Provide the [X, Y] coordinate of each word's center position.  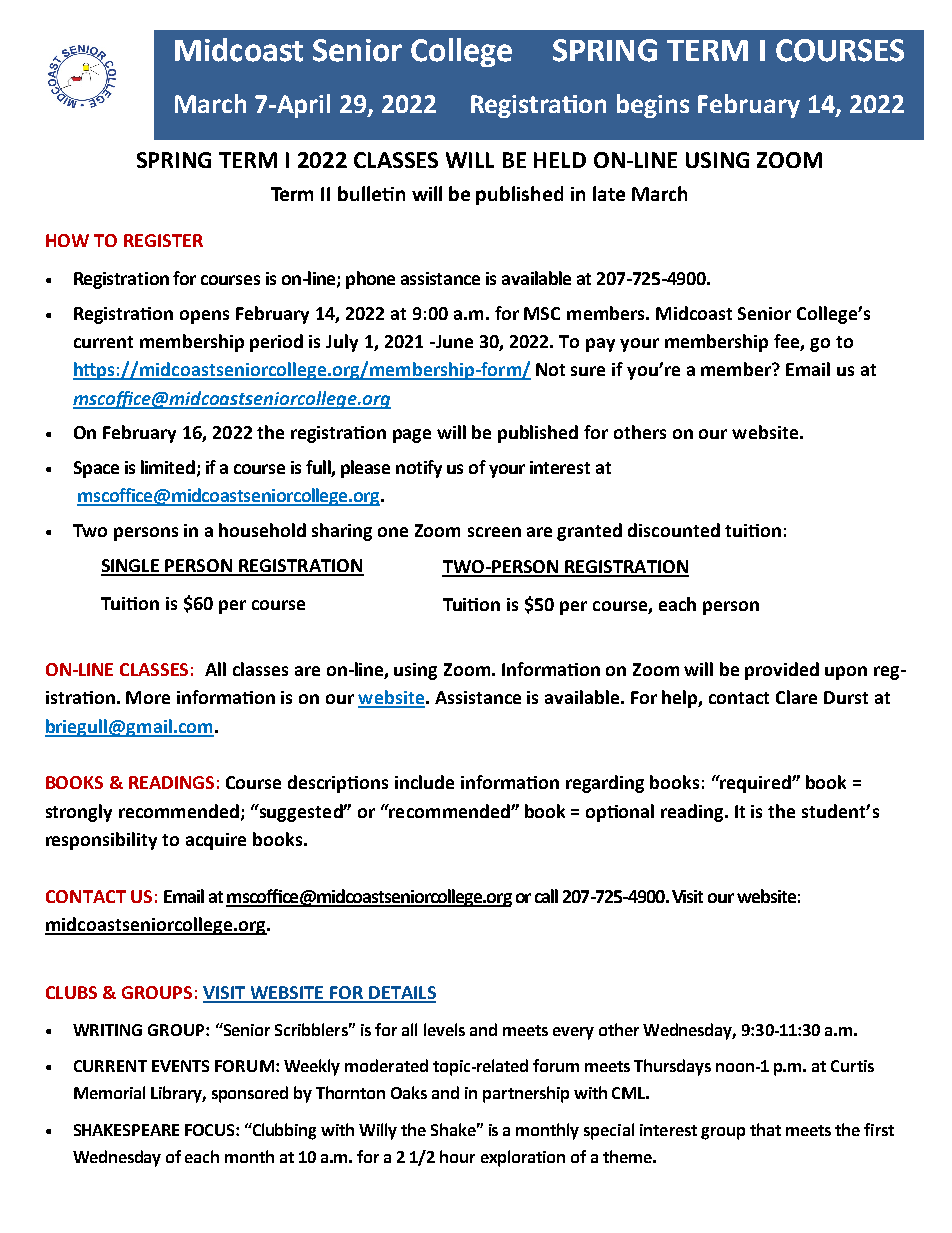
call [546, 896]
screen [494, 532]
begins [653, 106]
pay [600, 345]
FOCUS [211, 1130]
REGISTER [163, 240]
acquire [216, 841]
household [262, 530]
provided [782, 671]
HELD [560, 160]
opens [204, 317]
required [755, 784]
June [453, 341]
